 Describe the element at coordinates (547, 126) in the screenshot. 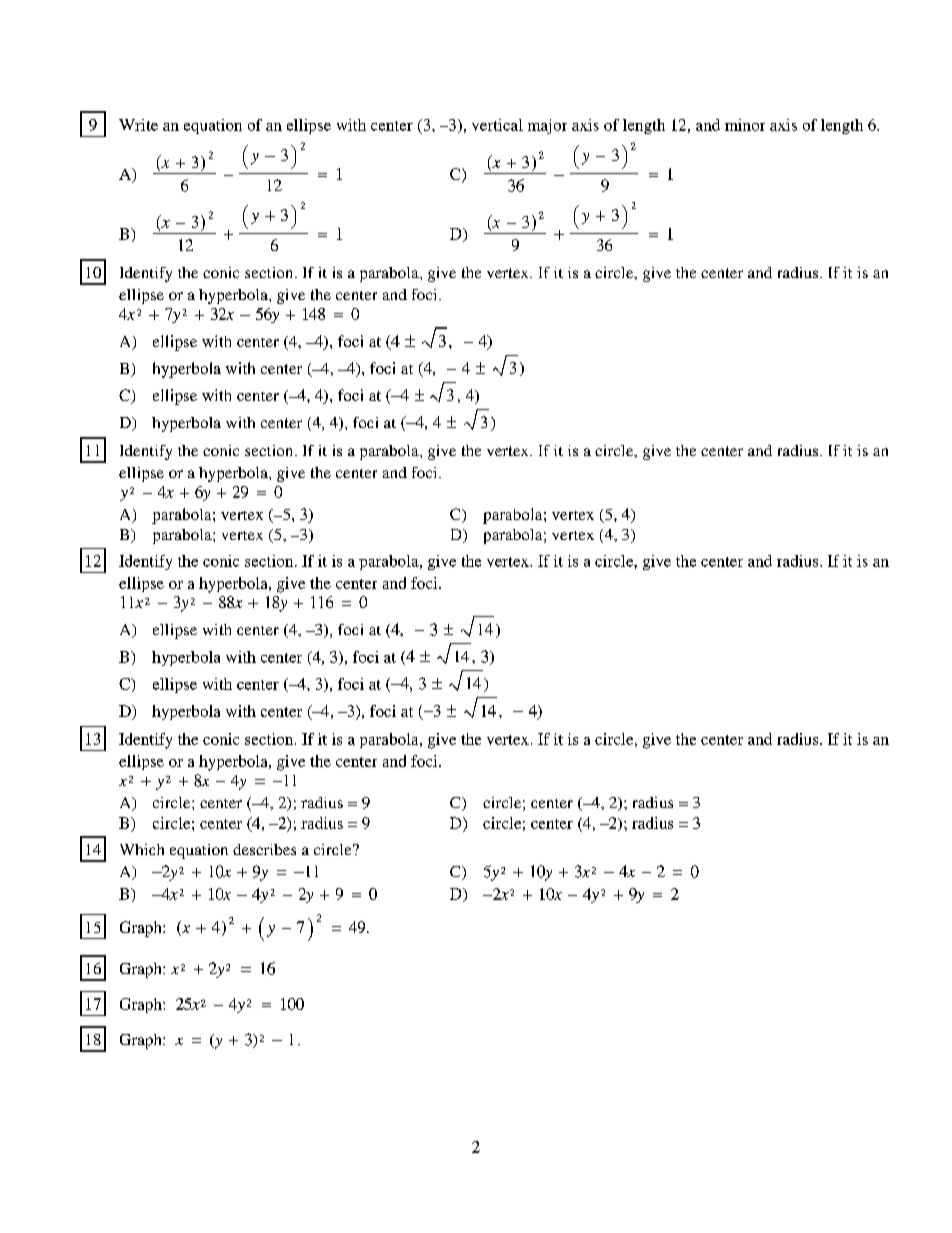

I see `major` at that location.
